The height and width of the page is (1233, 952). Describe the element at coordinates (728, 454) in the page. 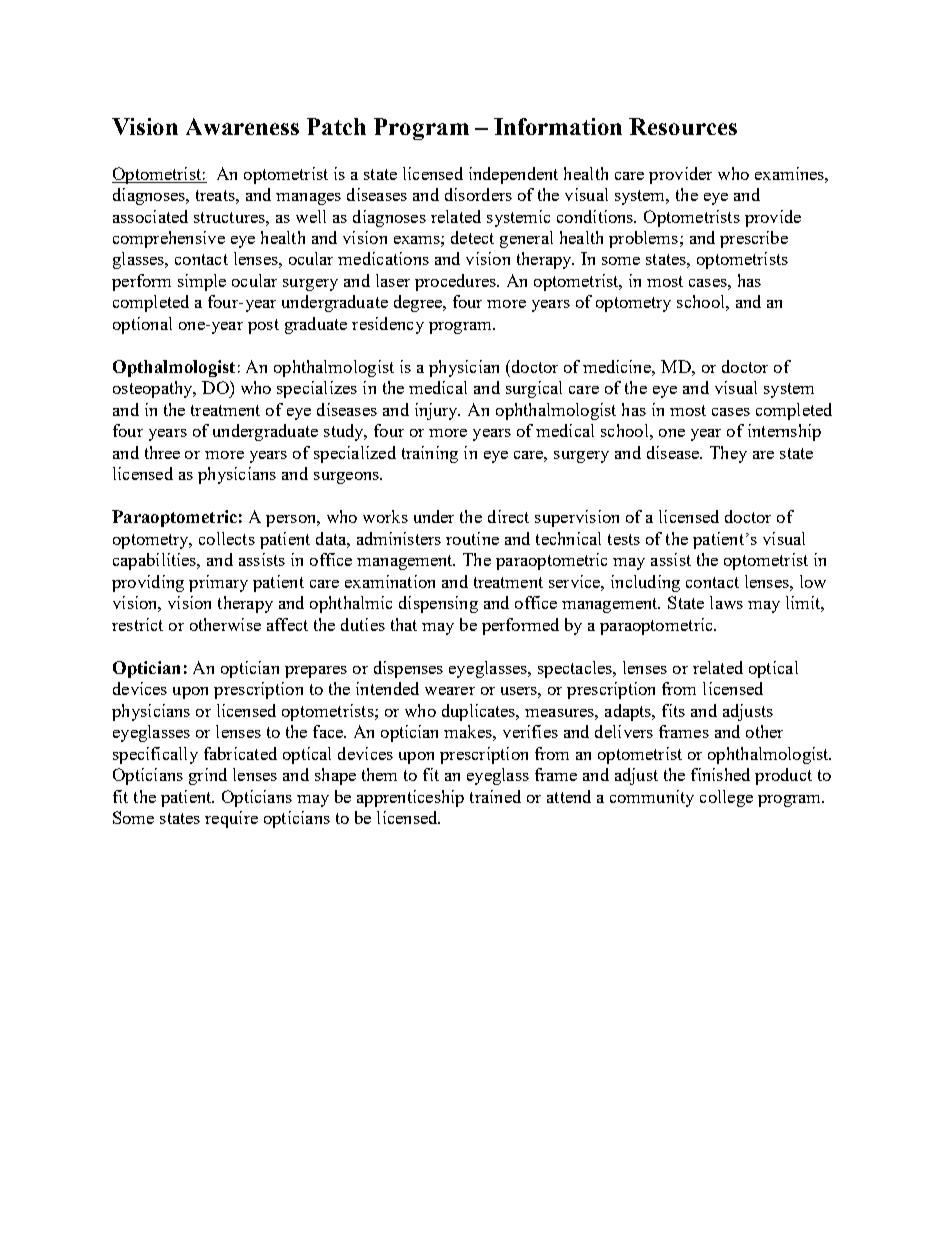

I see `They` at that location.
